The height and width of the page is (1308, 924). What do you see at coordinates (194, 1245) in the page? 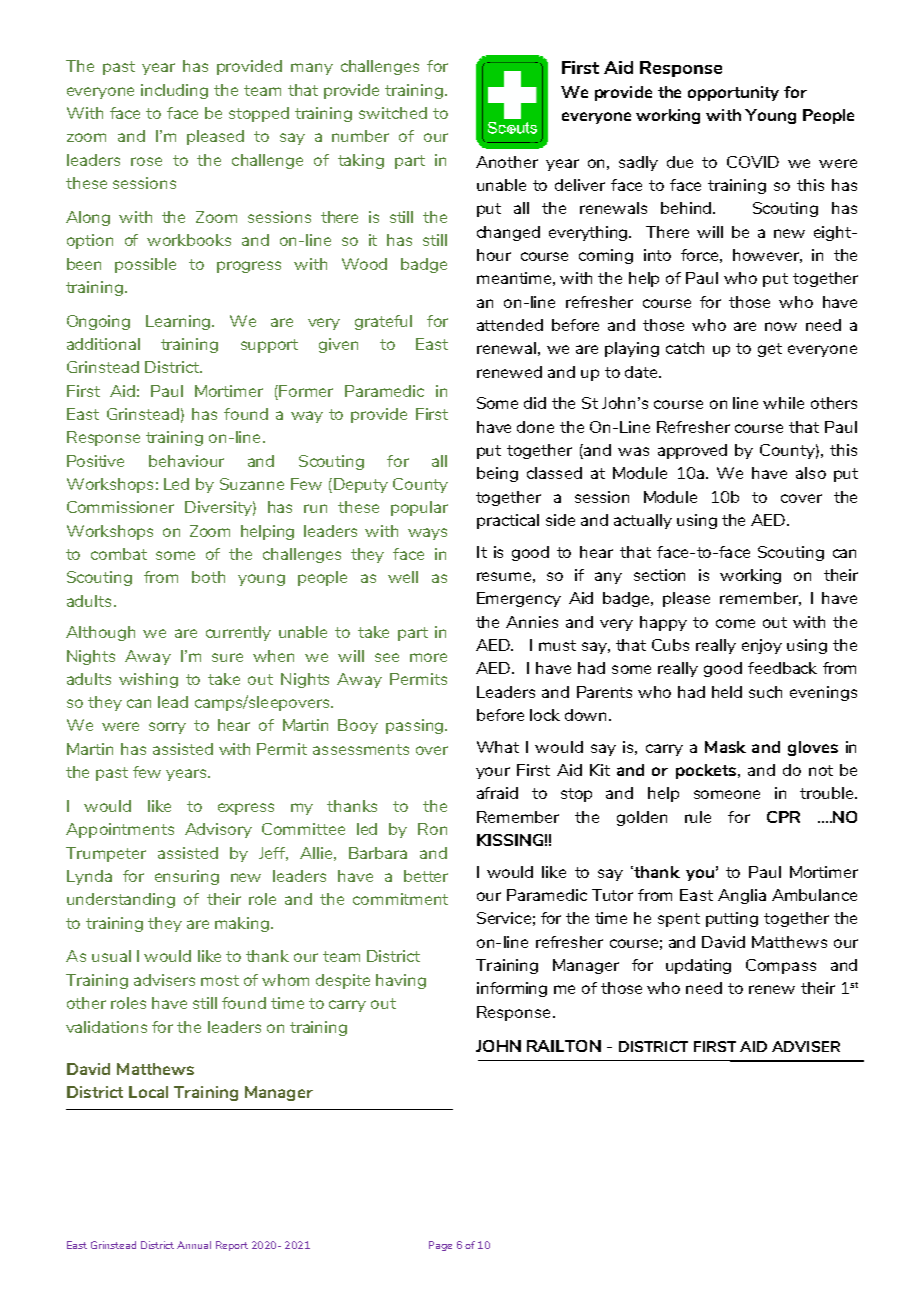
I see `Annual` at bounding box center [194, 1245].
